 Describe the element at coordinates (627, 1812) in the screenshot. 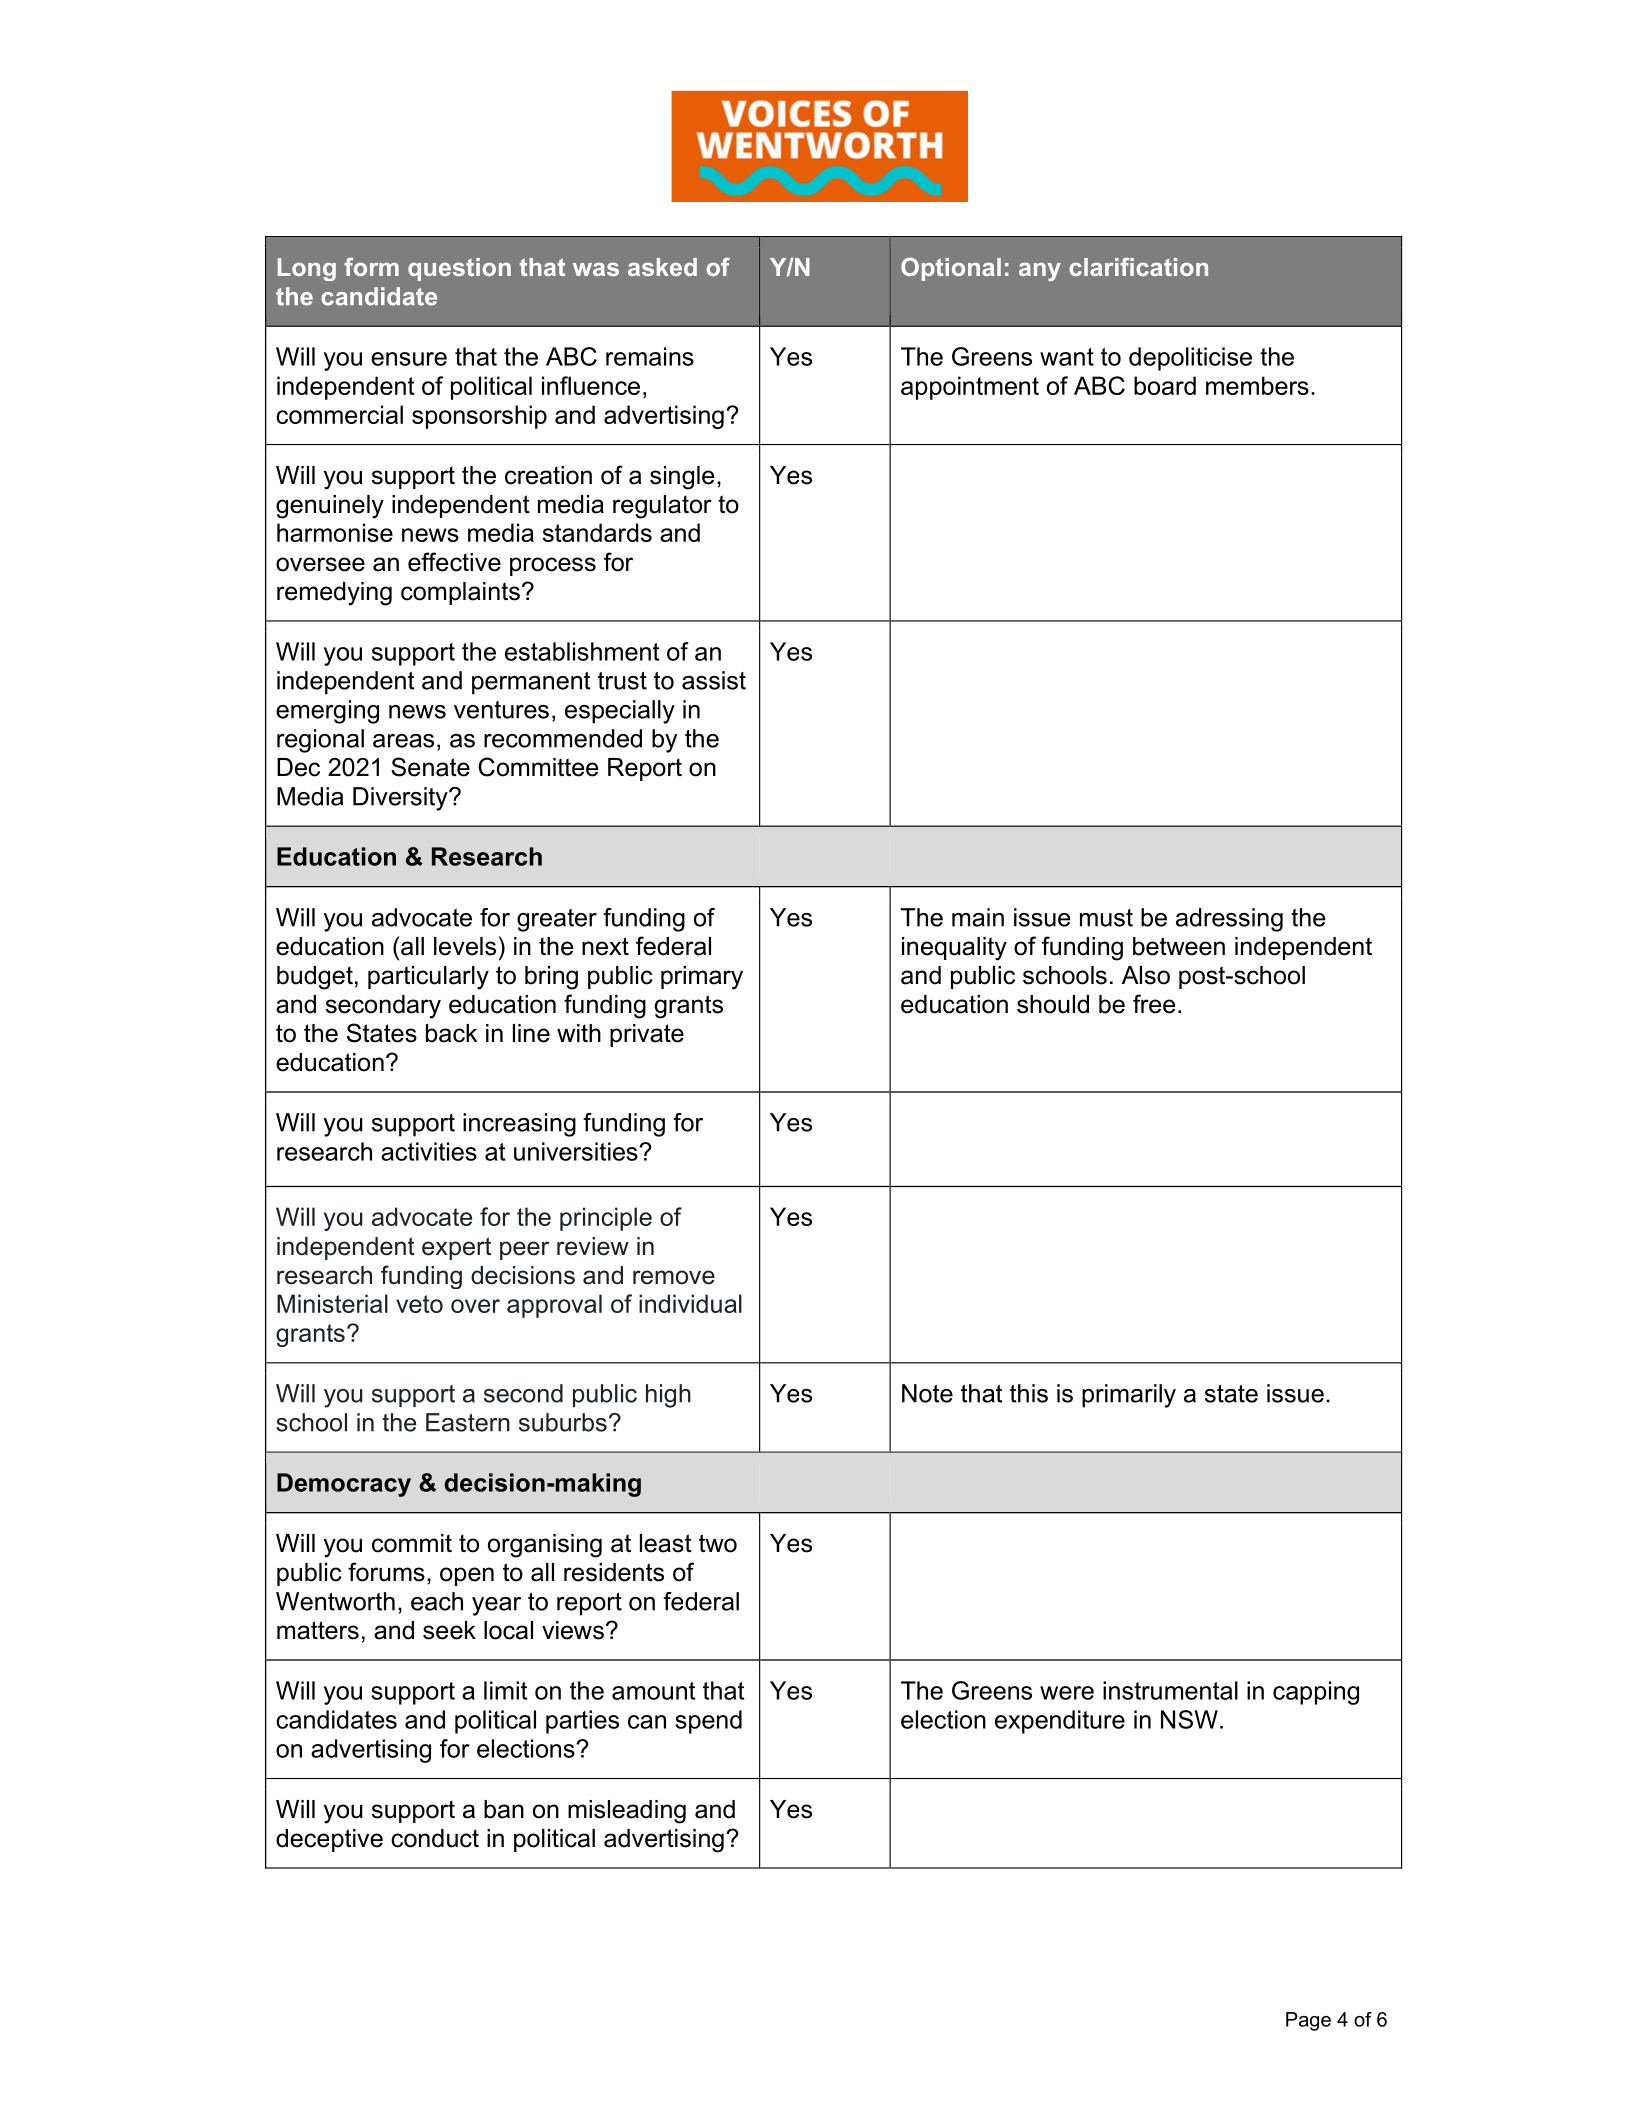

I see `misleading` at that location.
